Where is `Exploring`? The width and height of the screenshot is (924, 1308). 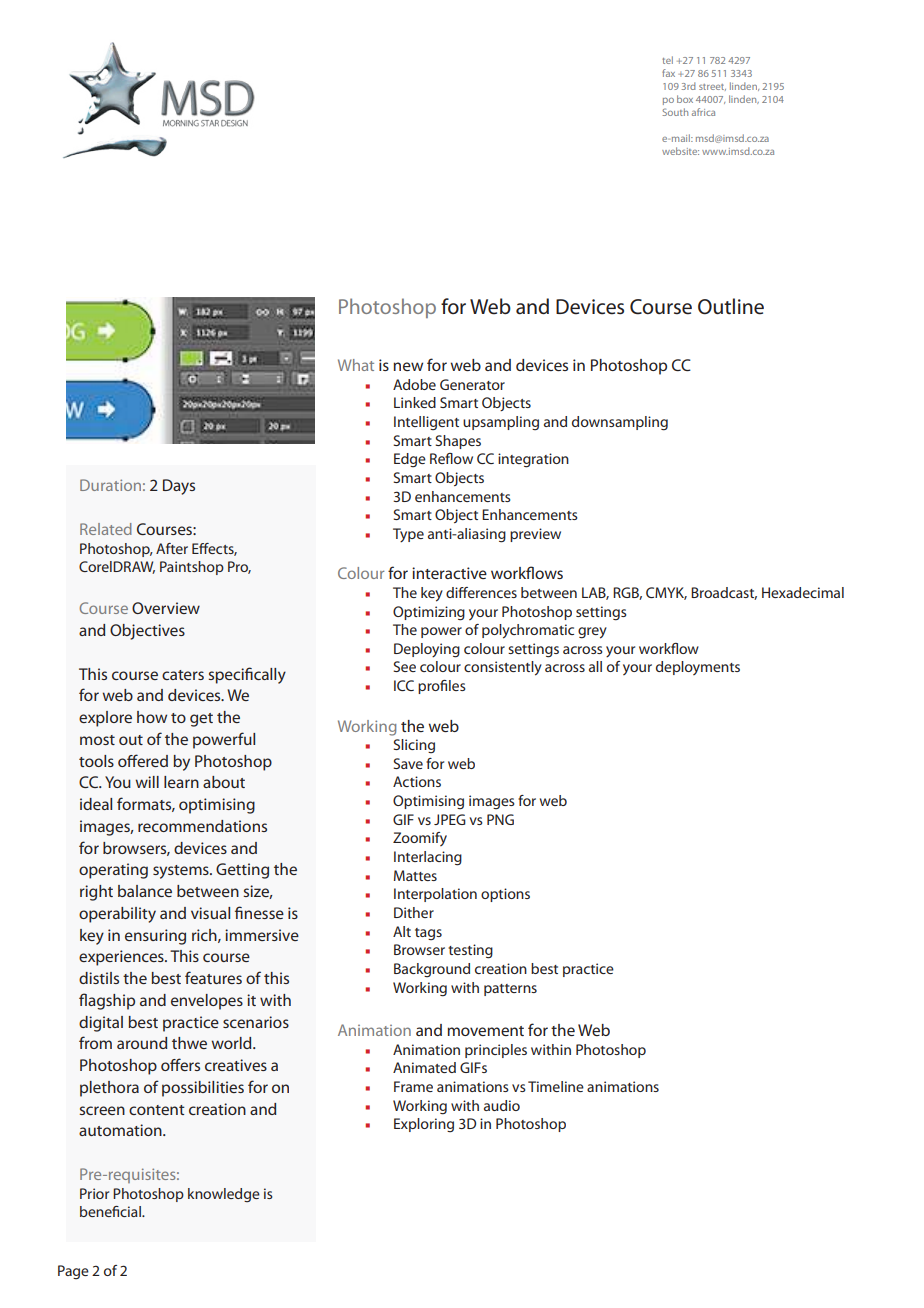
Exploring is located at coordinates (424, 1125).
